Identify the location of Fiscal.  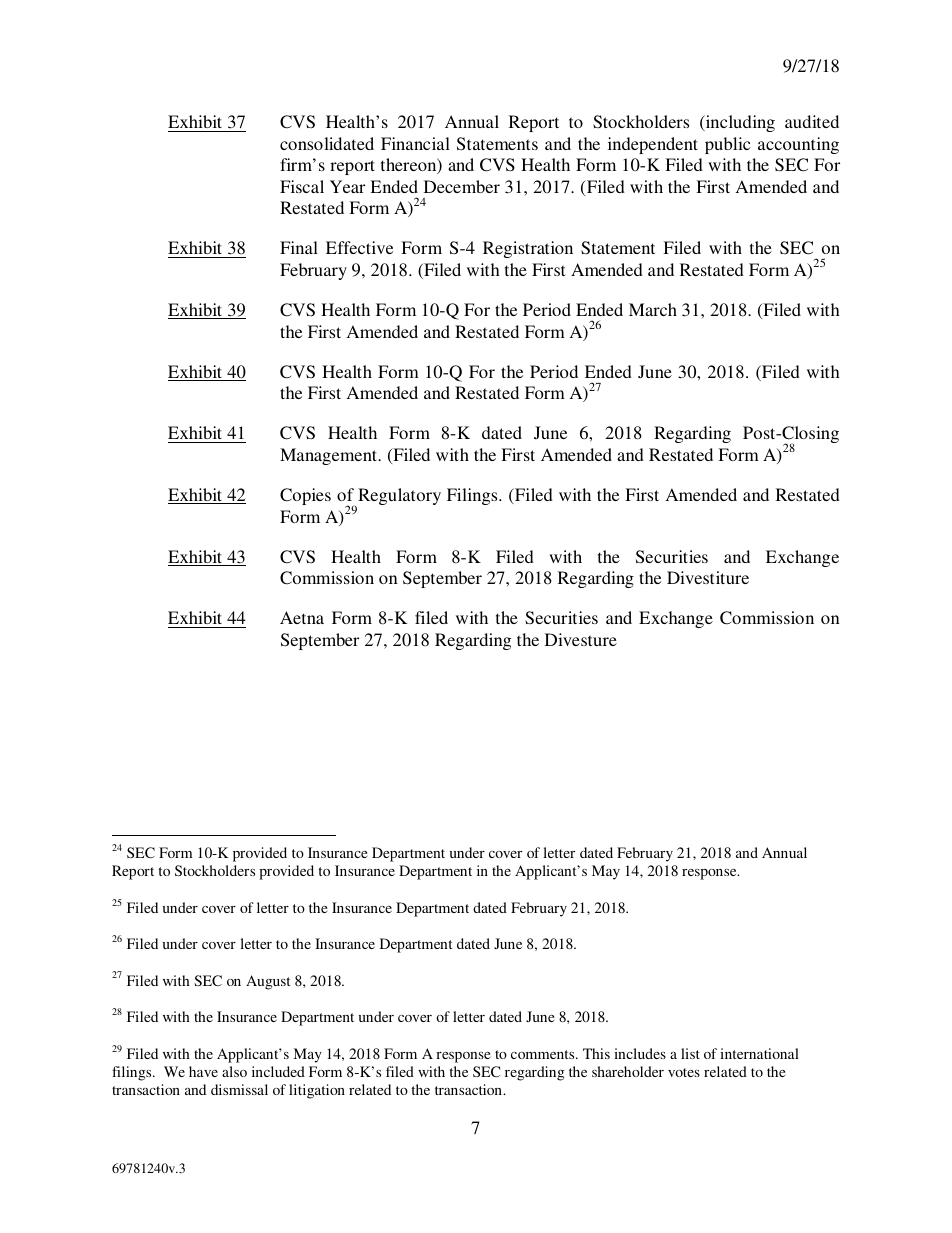
(302, 186).
